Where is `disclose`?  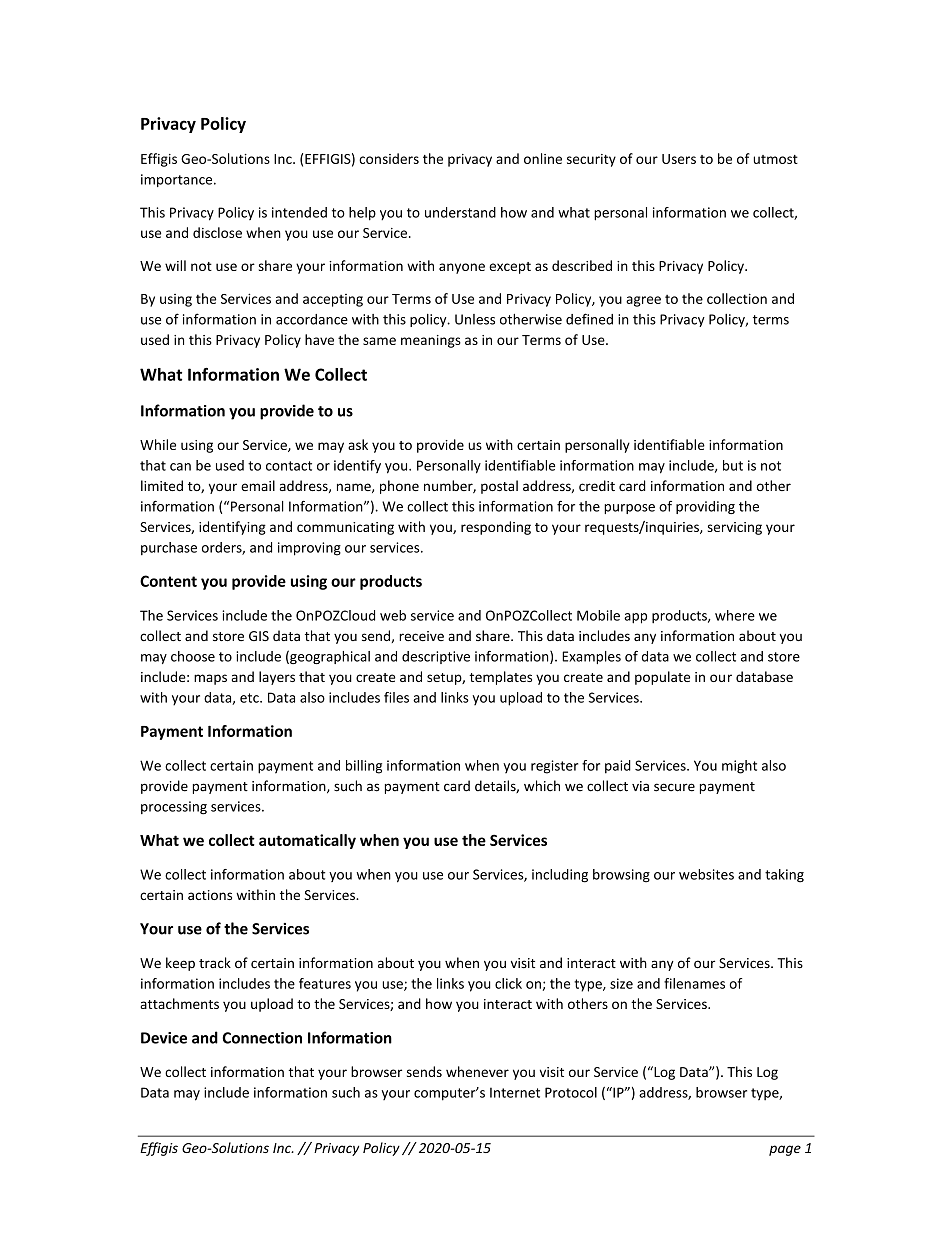
disclose is located at coordinates (217, 232).
